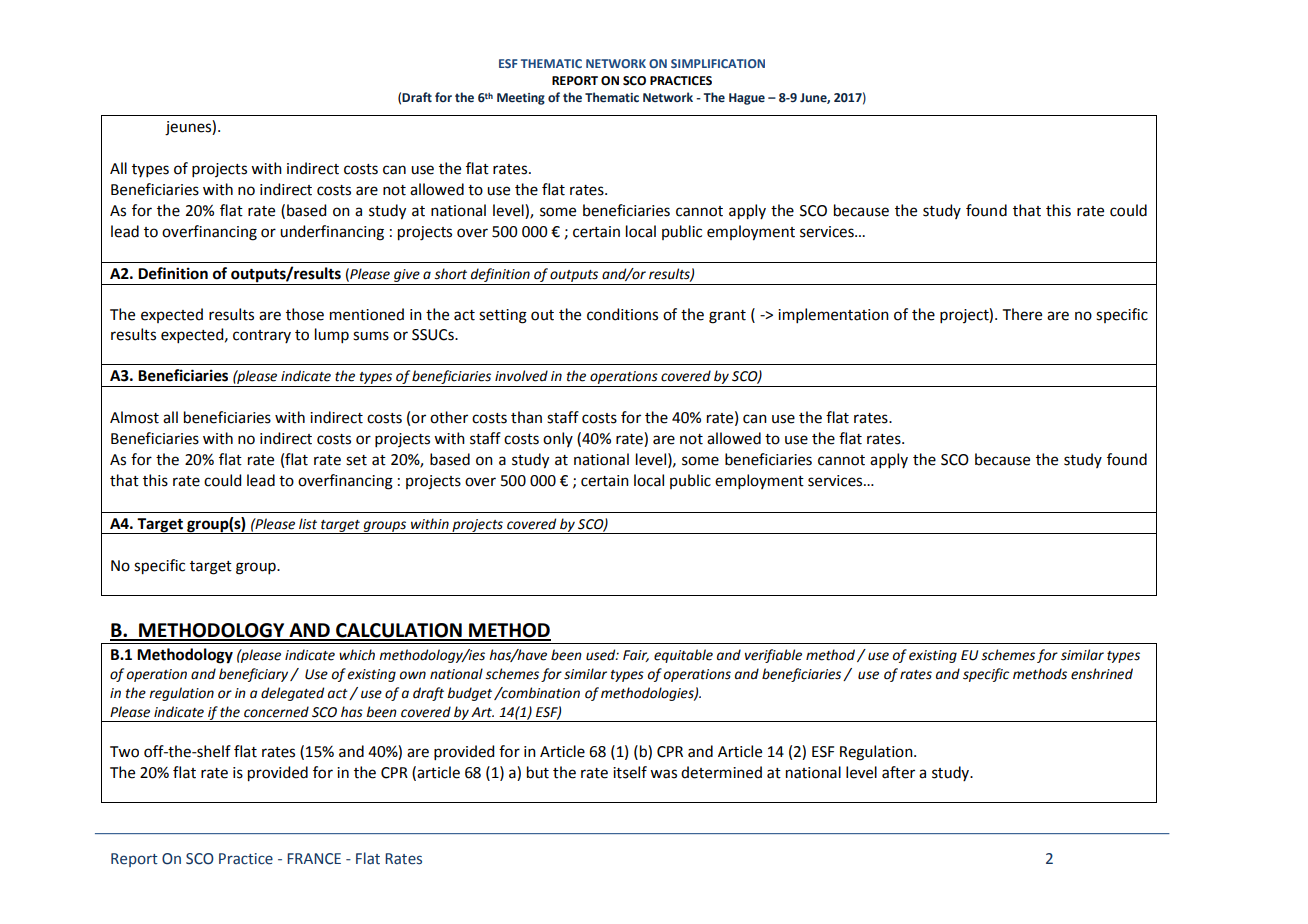 The height and width of the screenshot is (924, 1308). What do you see at coordinates (747, 99) in the screenshot?
I see `Hague` at bounding box center [747, 99].
